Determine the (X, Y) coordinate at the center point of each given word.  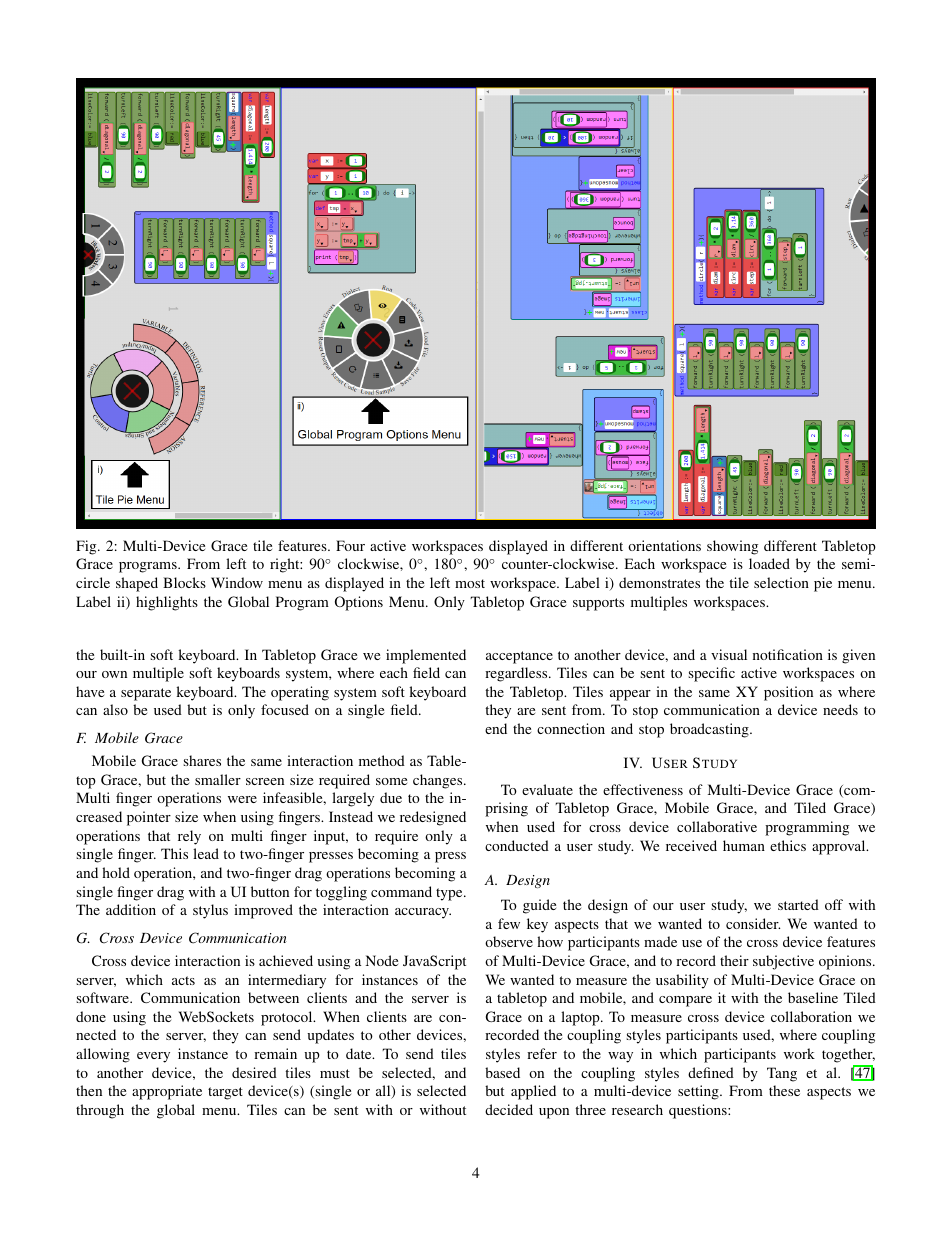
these (784, 1090)
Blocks (184, 582)
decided (509, 1109)
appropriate (167, 1092)
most (470, 583)
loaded (769, 563)
